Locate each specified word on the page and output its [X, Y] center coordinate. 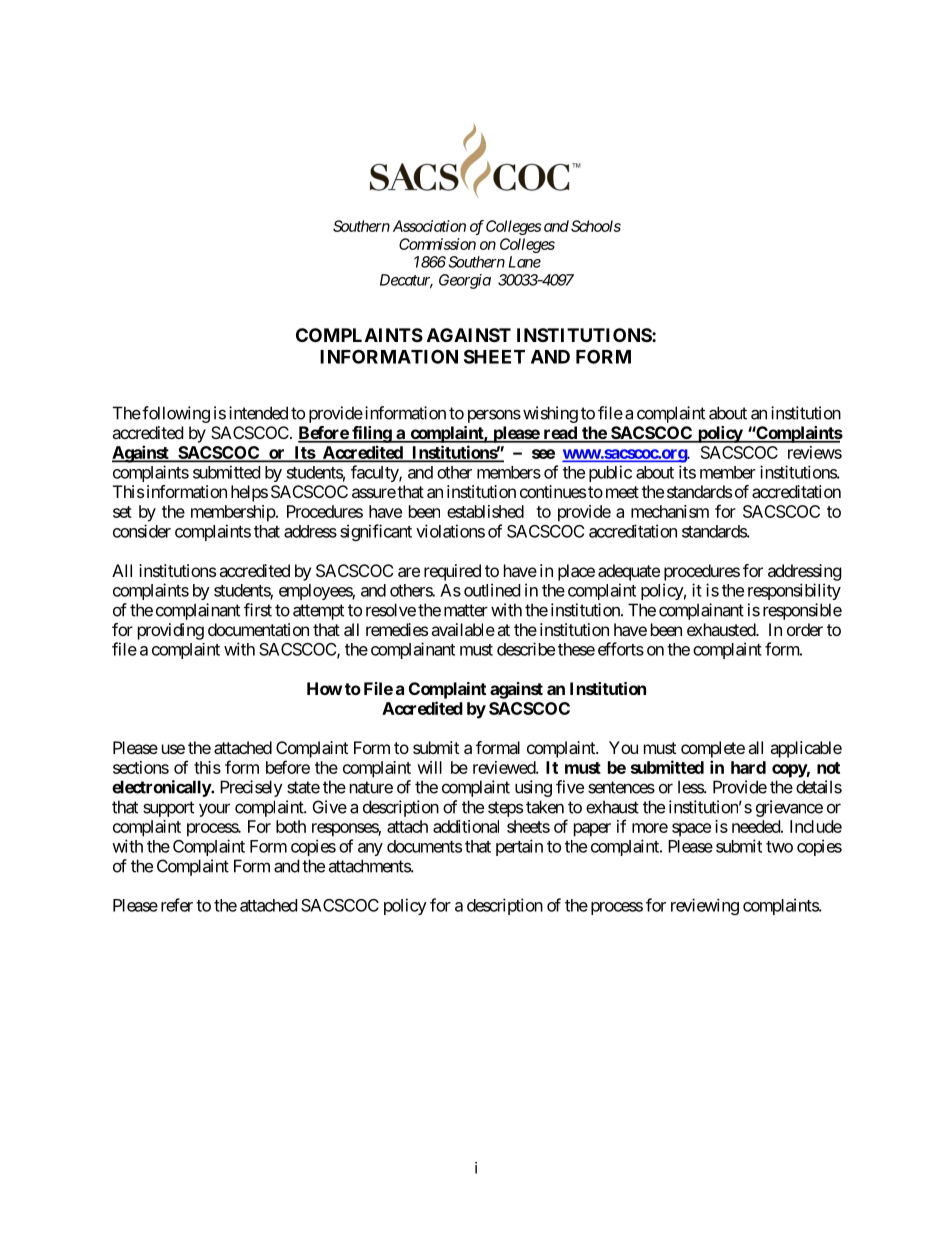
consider [142, 531]
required [452, 572]
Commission [437, 244]
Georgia [465, 281]
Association [429, 226]
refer [177, 905]
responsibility [794, 591]
